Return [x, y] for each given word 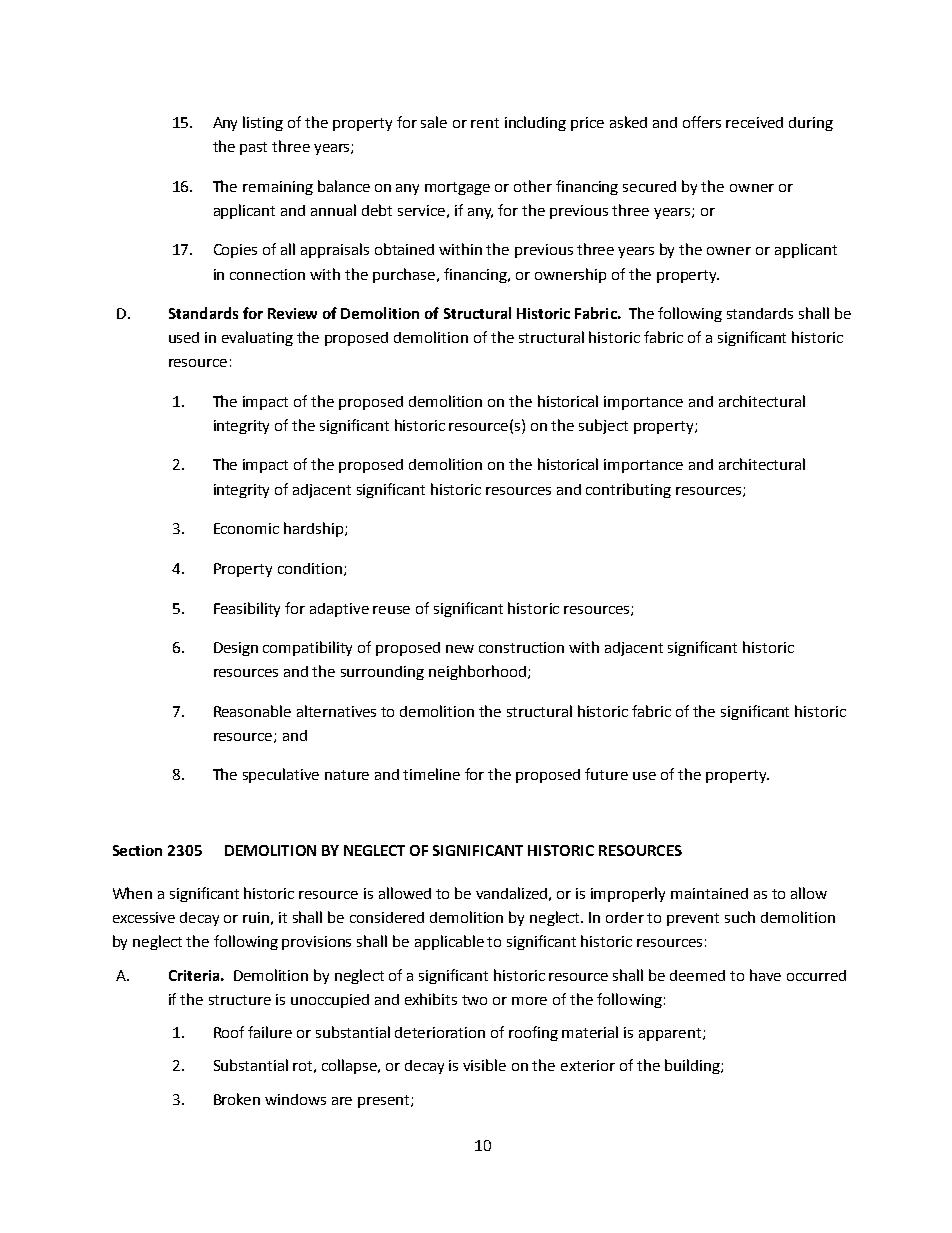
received [754, 122]
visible [484, 1065]
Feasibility [247, 609]
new [460, 649]
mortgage [457, 188]
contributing [628, 490]
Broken [237, 1099]
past [253, 148]
